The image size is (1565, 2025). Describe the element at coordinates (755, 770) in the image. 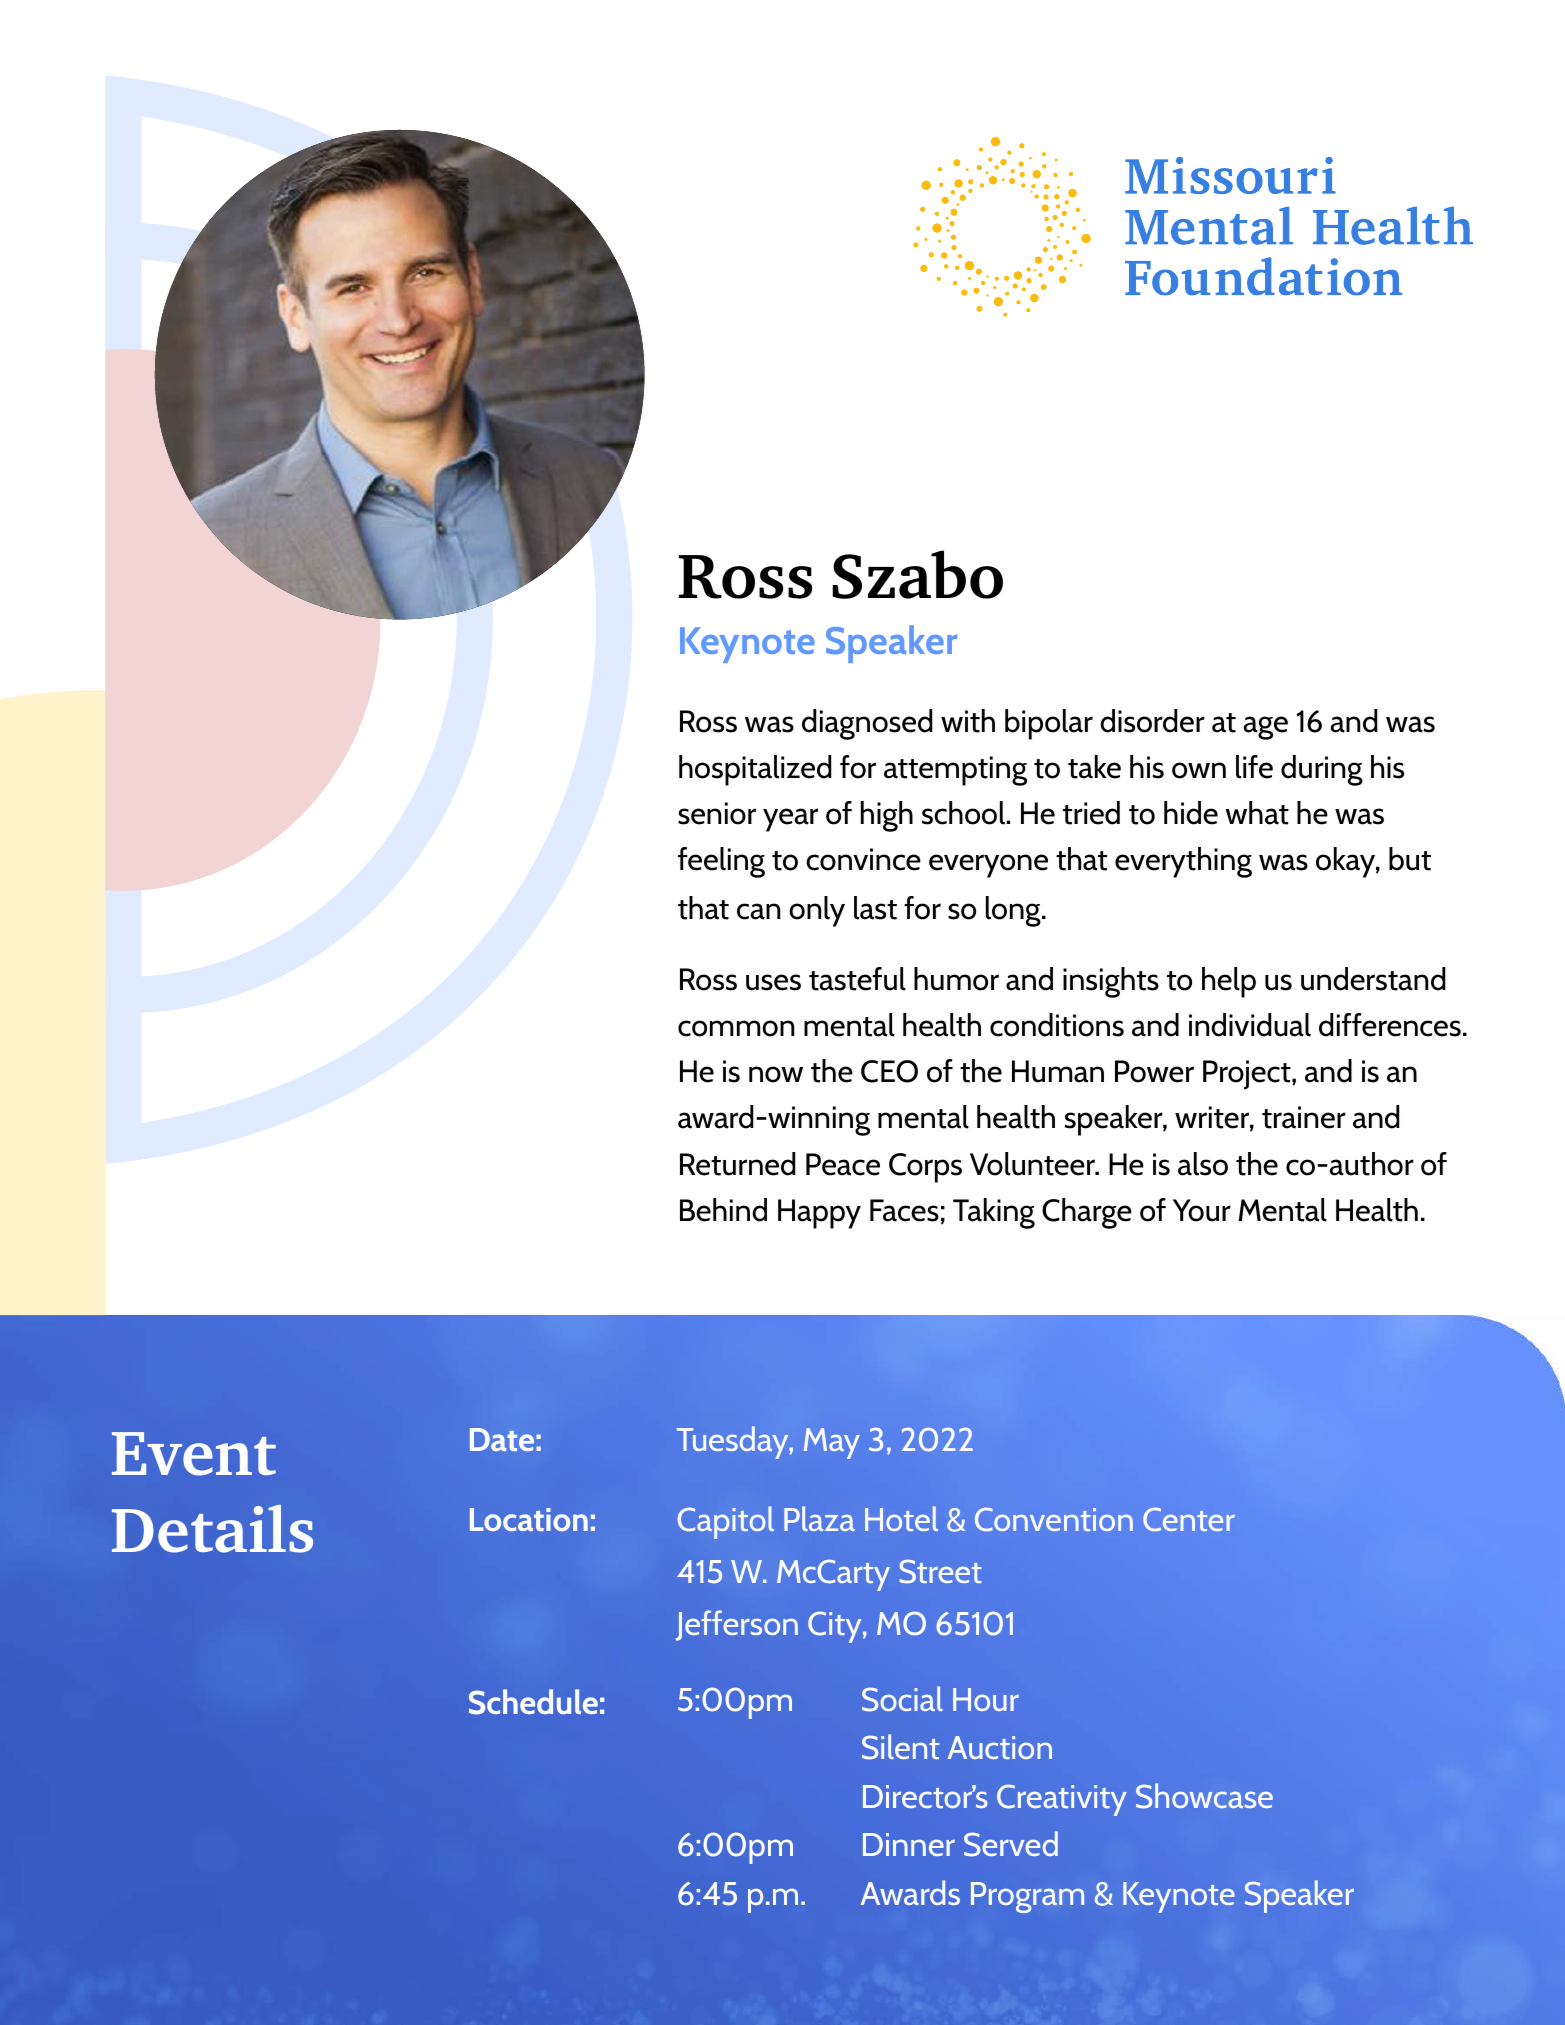

I see `hospitalized` at that location.
